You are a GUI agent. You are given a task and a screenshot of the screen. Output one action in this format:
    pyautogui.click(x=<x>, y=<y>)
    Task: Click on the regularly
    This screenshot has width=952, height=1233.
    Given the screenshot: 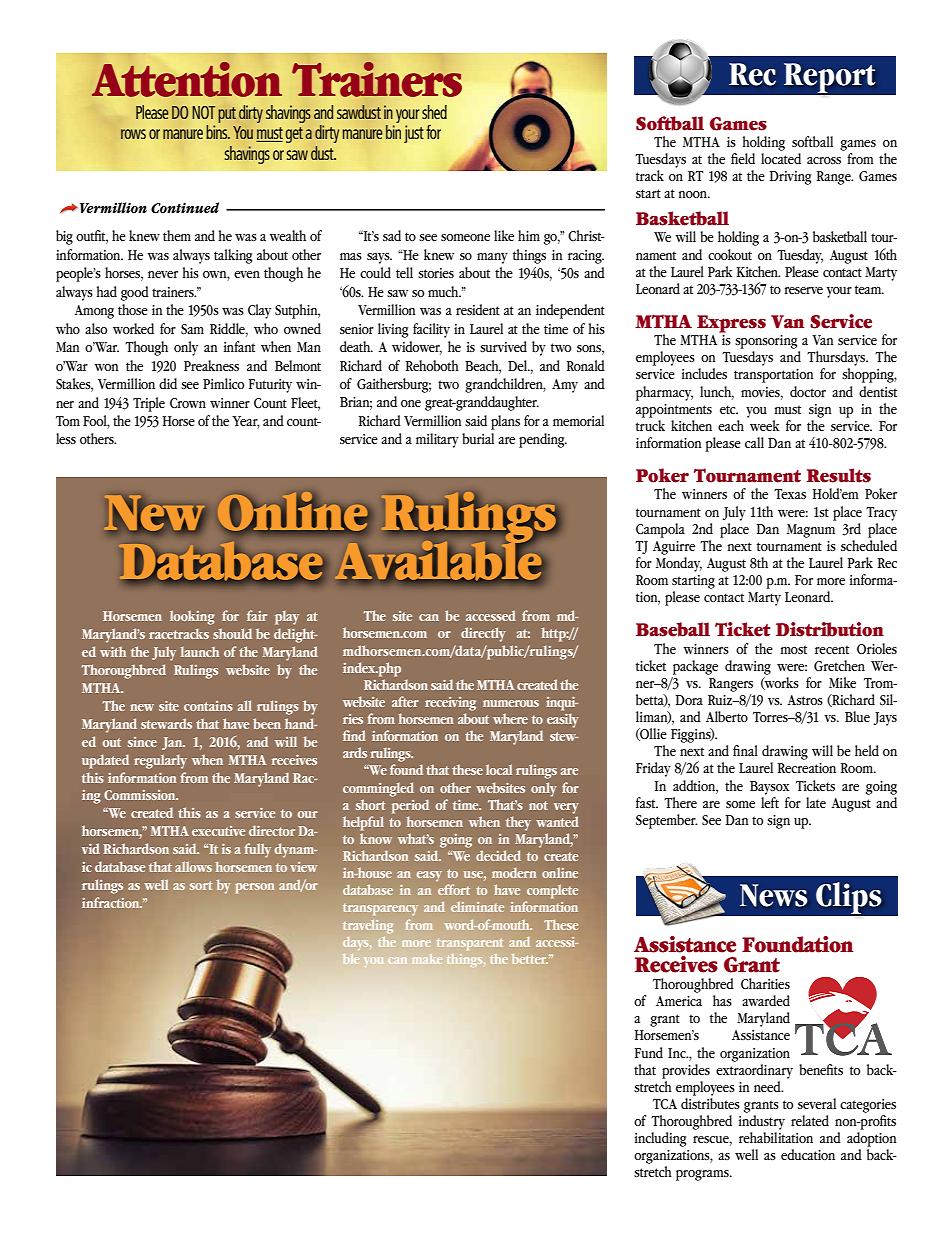 What is the action you would take?
    pyautogui.click(x=160, y=761)
